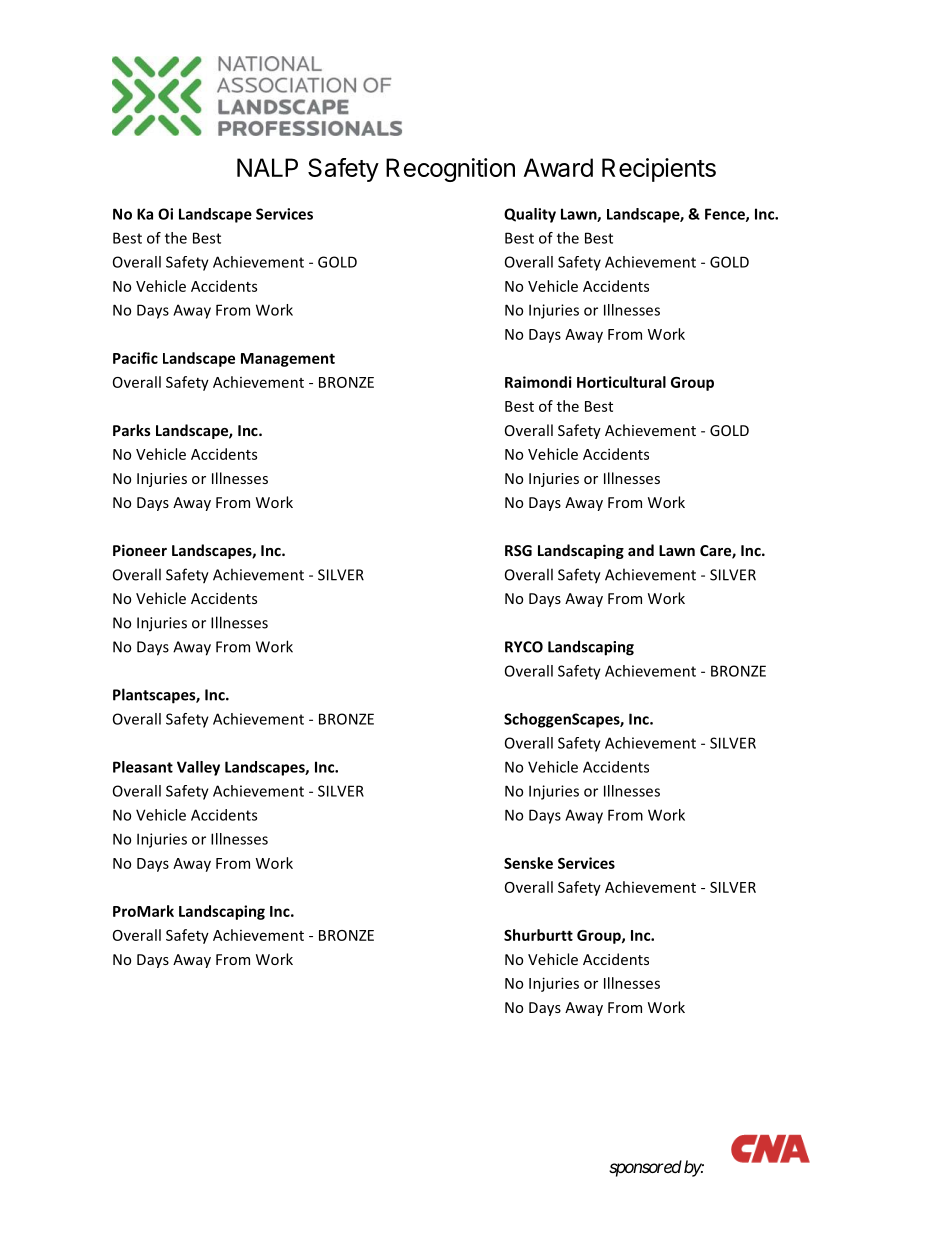 The image size is (952, 1233). Describe the element at coordinates (450, 170) in the screenshot. I see `Recognition` at that location.
